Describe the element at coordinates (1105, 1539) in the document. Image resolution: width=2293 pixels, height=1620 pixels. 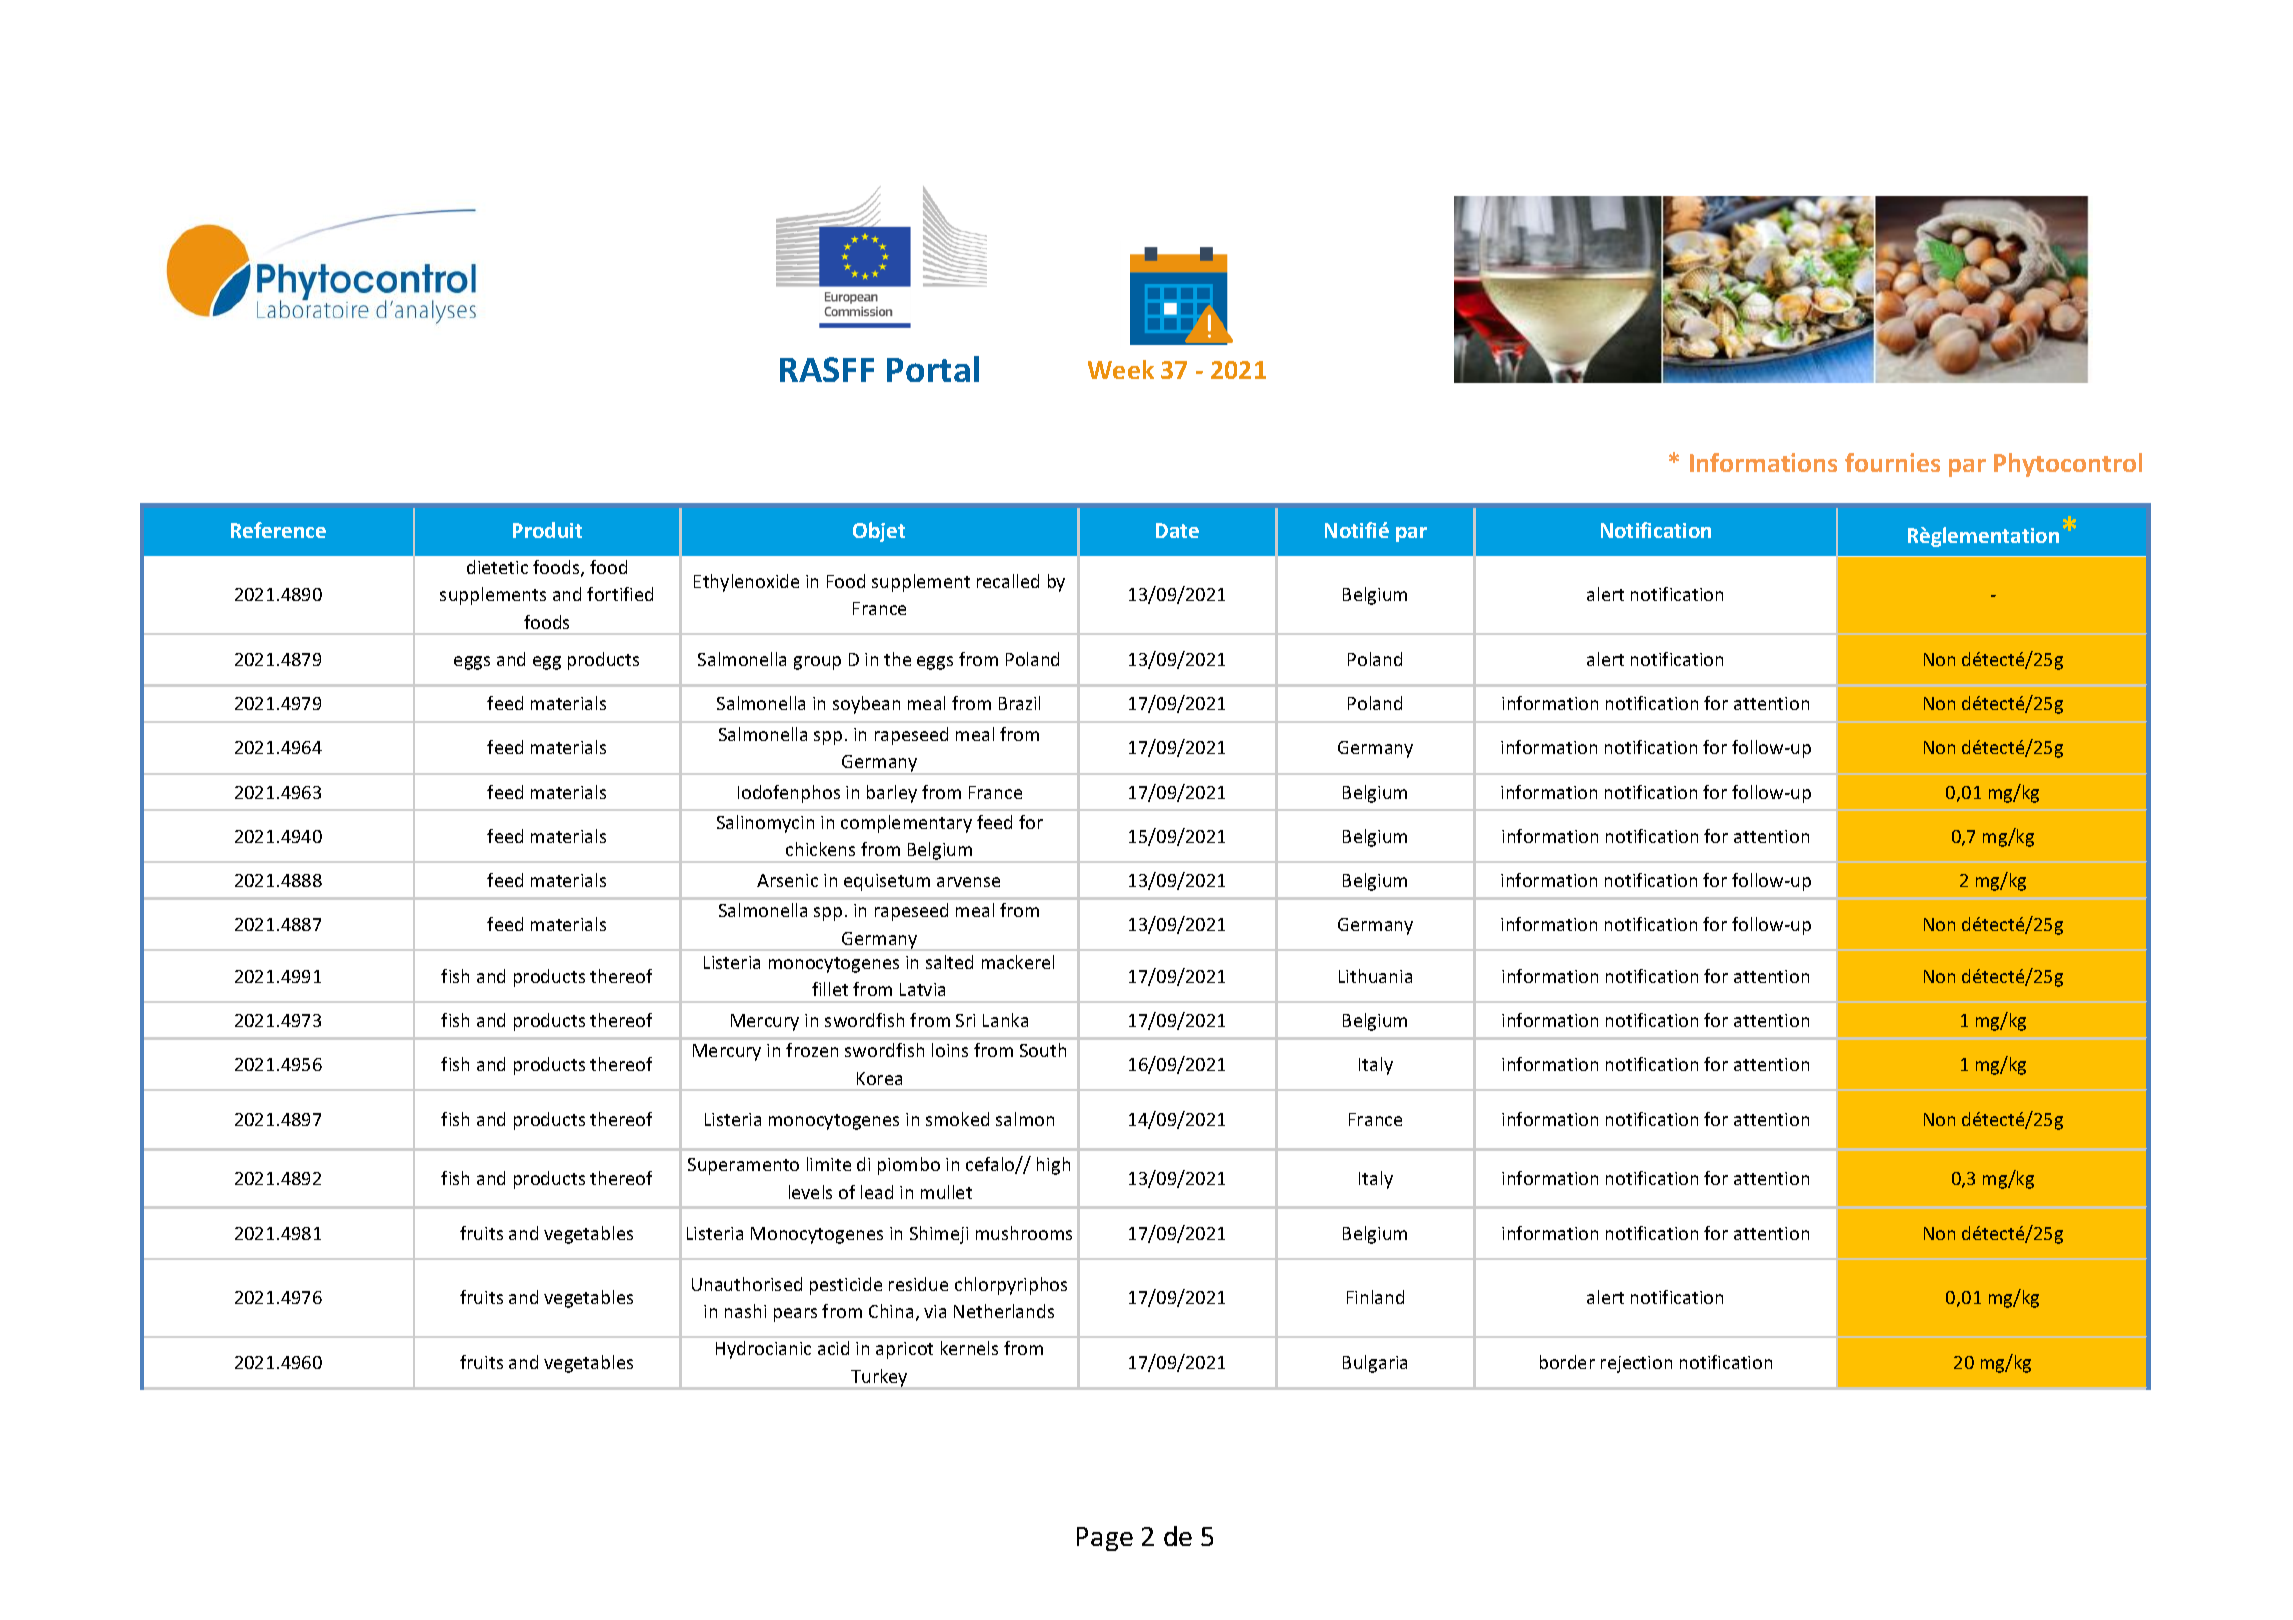
I see `Page` at that location.
